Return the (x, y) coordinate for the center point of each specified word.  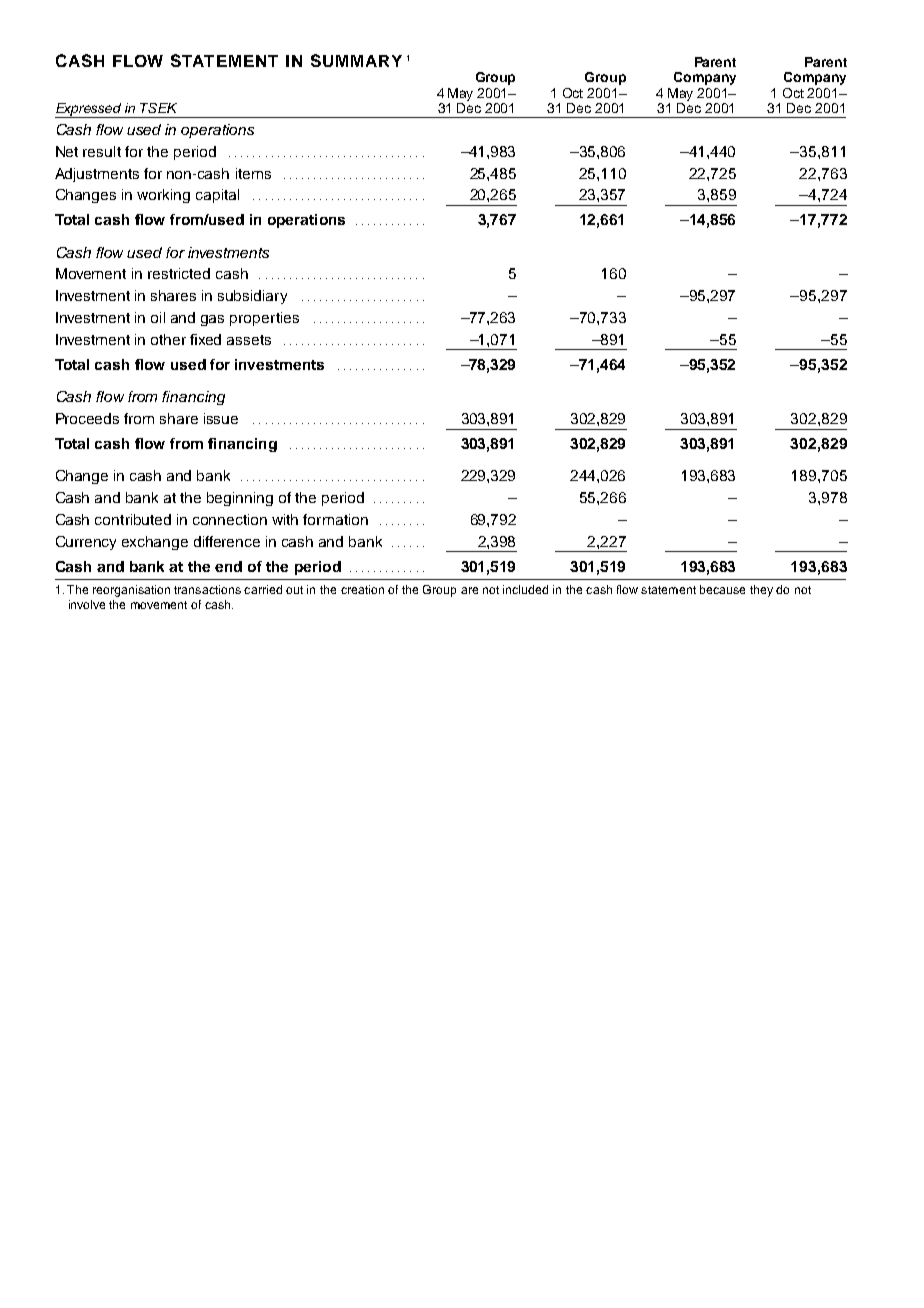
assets (249, 340)
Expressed (89, 110)
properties (264, 319)
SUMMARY (356, 60)
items (253, 173)
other (168, 339)
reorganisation (131, 591)
